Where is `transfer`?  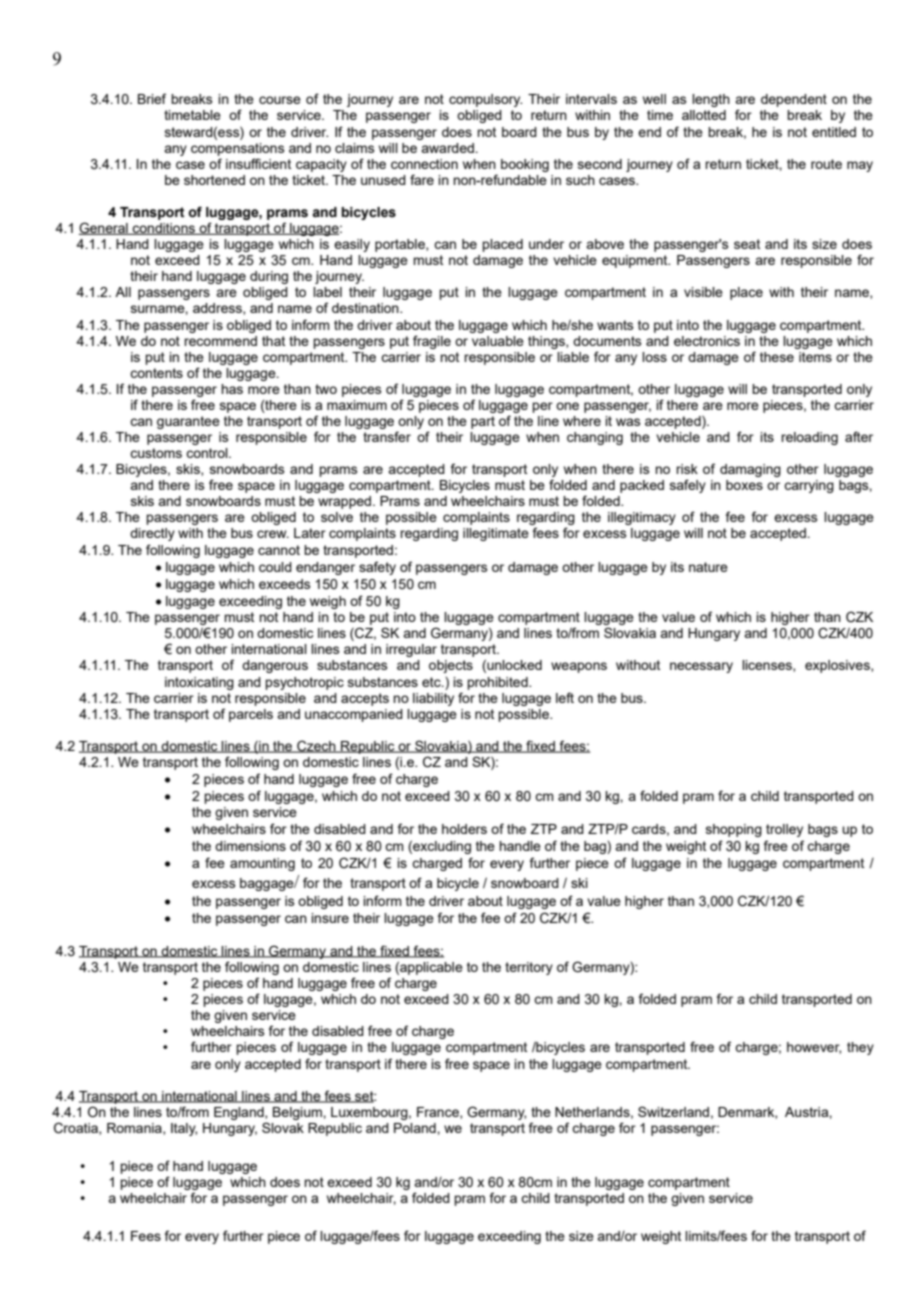
transfer is located at coordinates (387, 436).
